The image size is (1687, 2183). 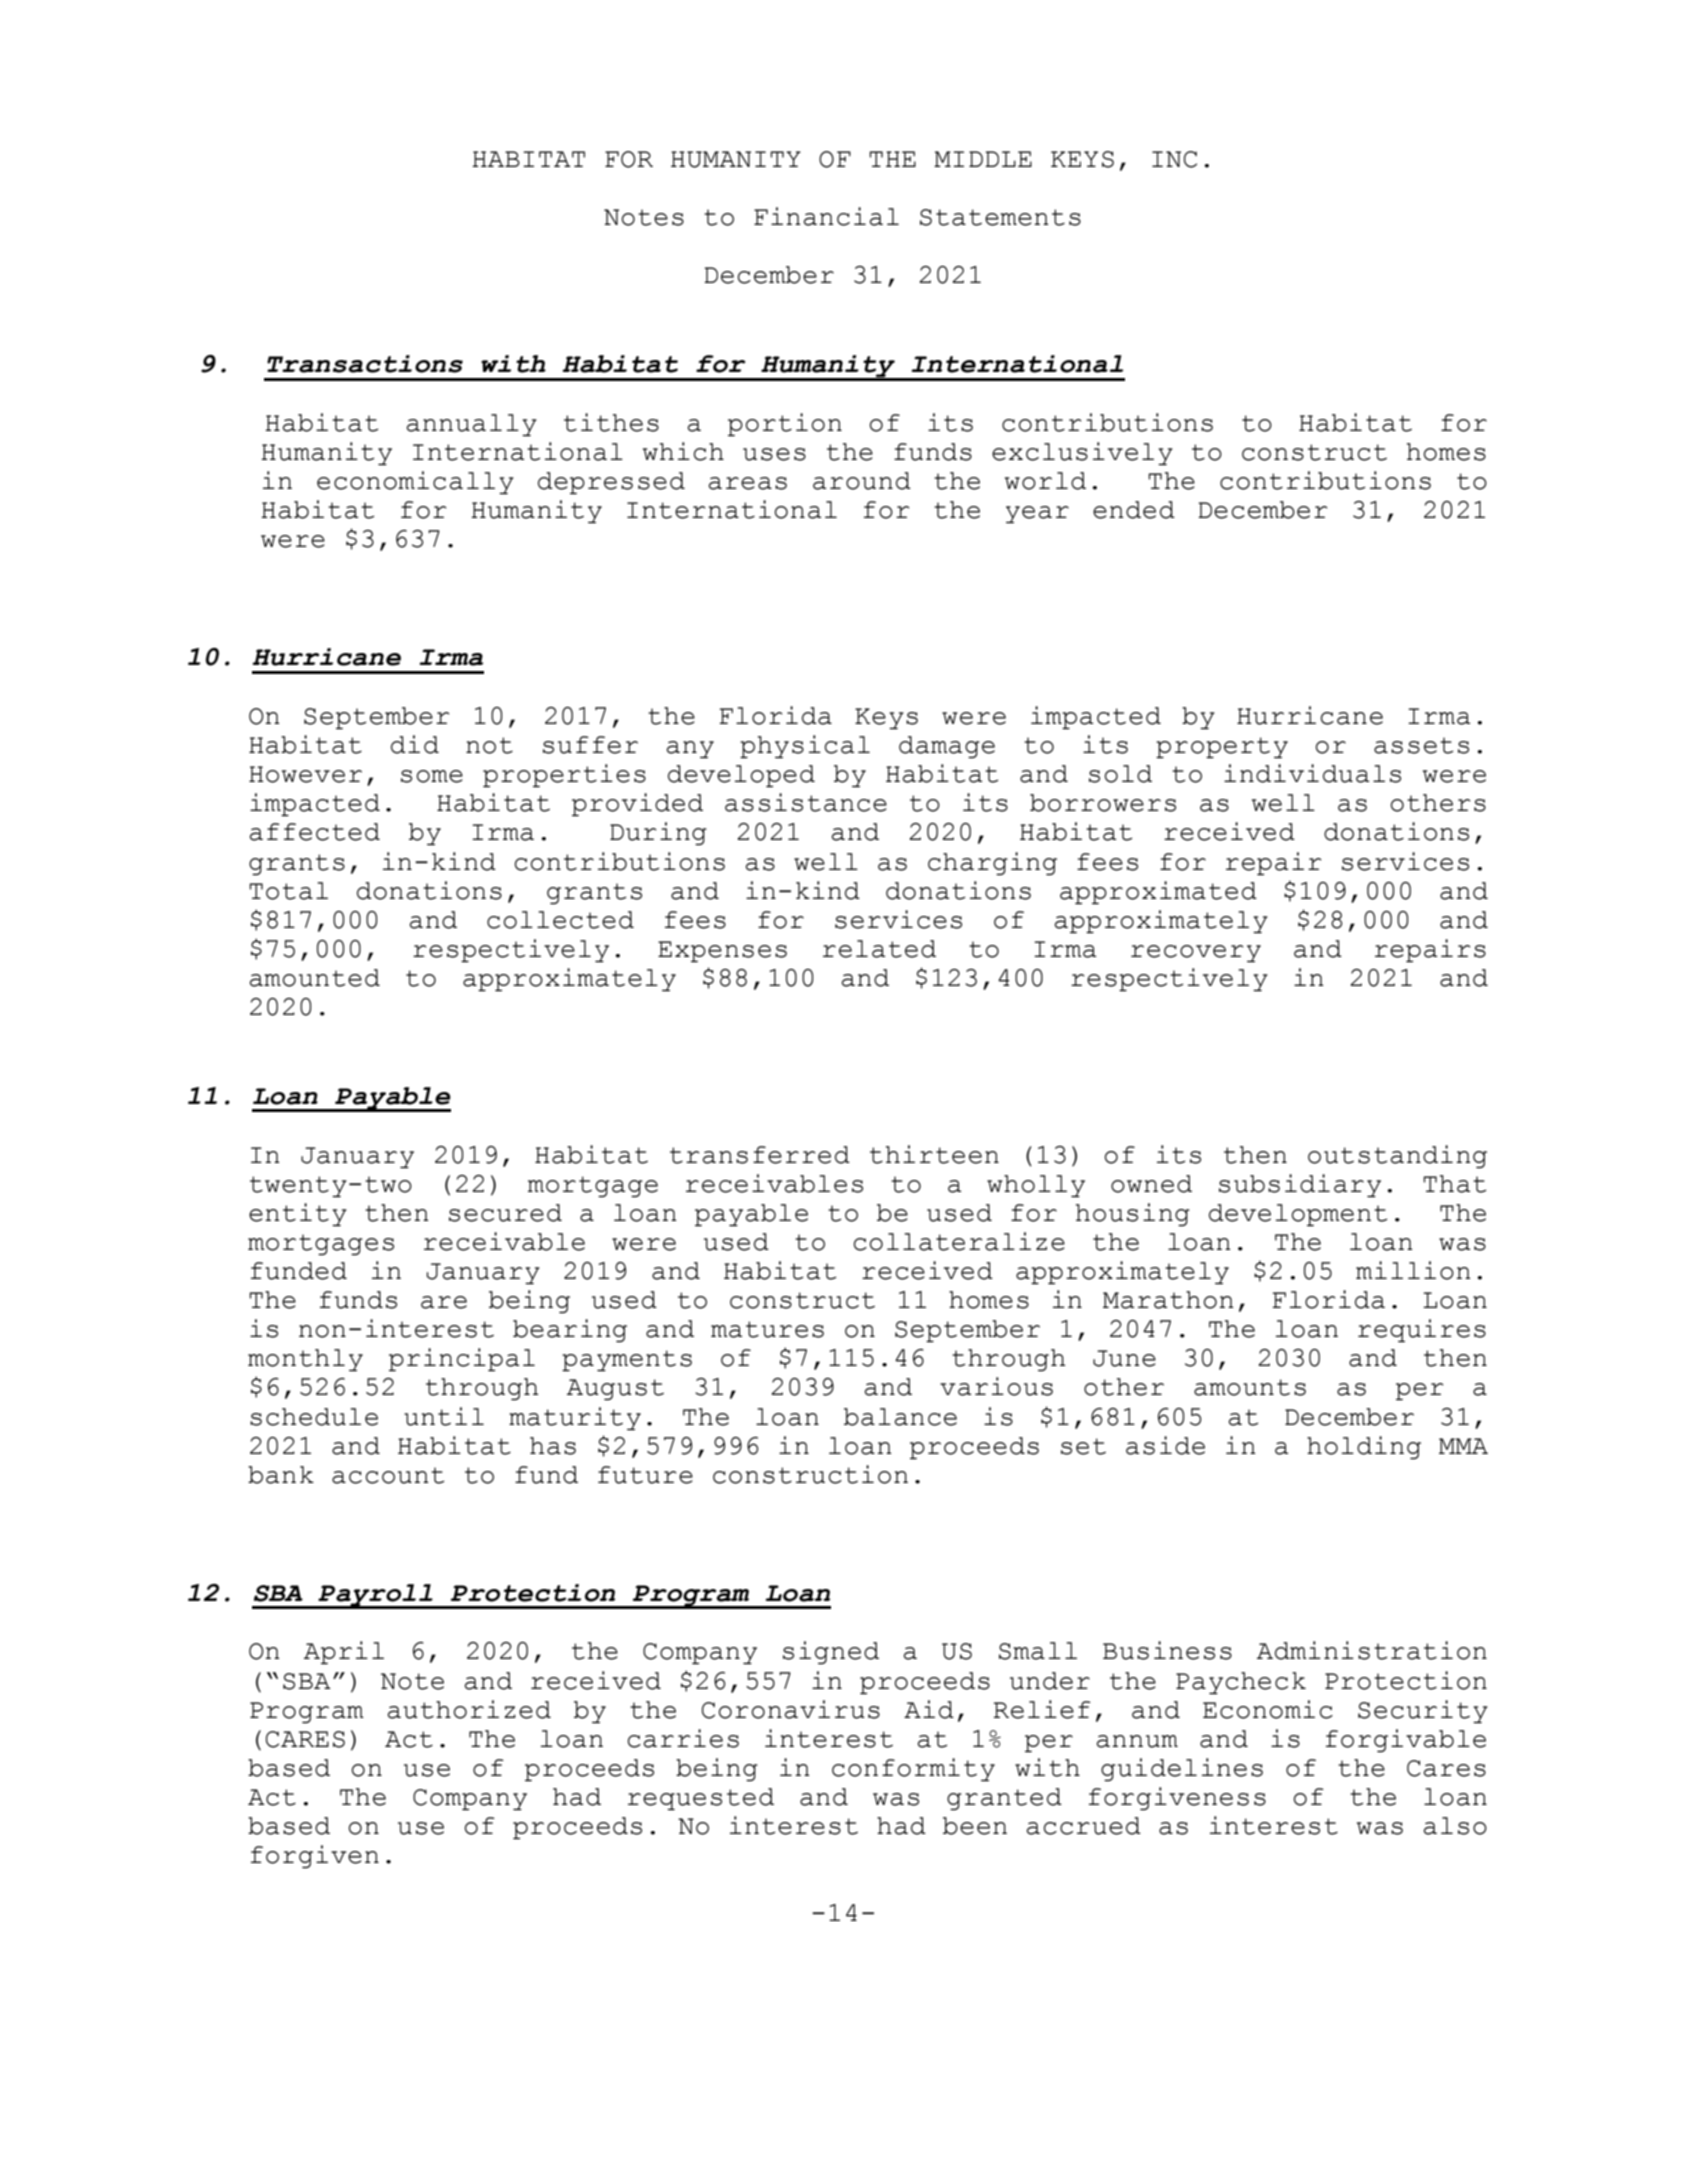 What do you see at coordinates (805, 746) in the screenshot?
I see `physical` at bounding box center [805, 746].
